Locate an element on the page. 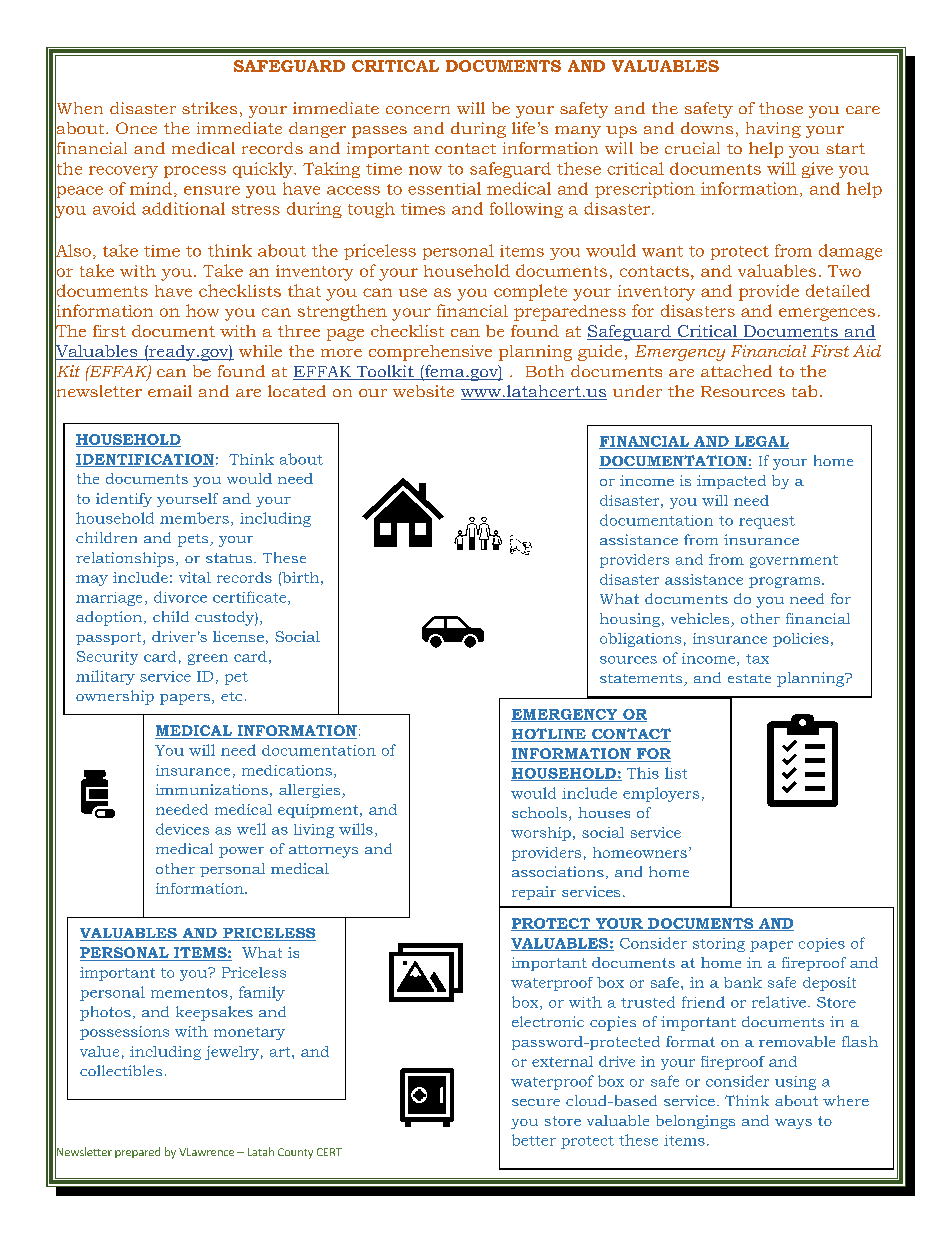  ways is located at coordinates (793, 1124).
